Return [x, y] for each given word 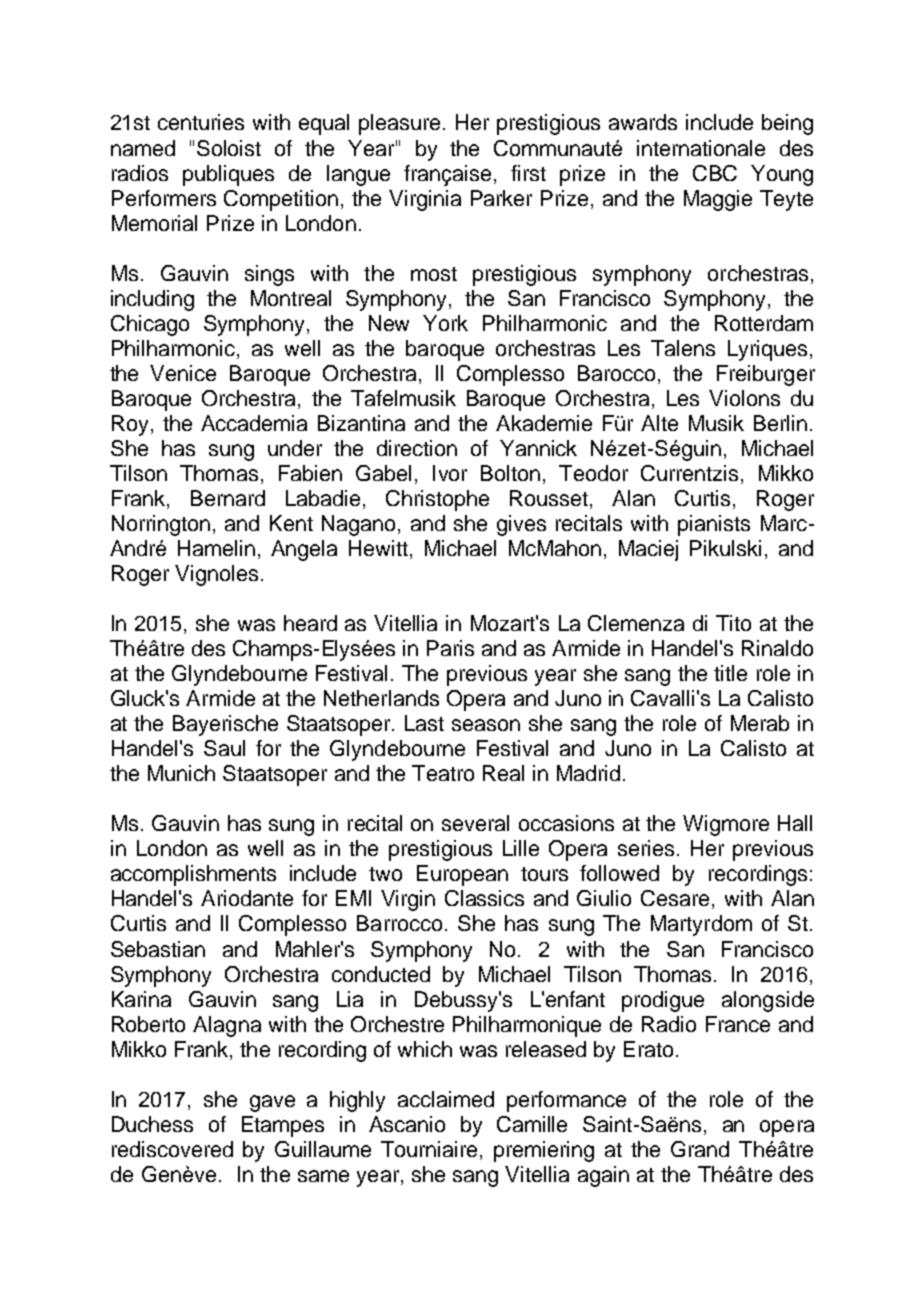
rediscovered [172, 1149]
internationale [701, 148]
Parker [501, 198]
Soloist [229, 148]
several [475, 823]
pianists [714, 525]
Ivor [450, 473]
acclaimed [446, 1099]
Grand [700, 1149]
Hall [795, 823]
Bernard [228, 498]
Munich [181, 773]
